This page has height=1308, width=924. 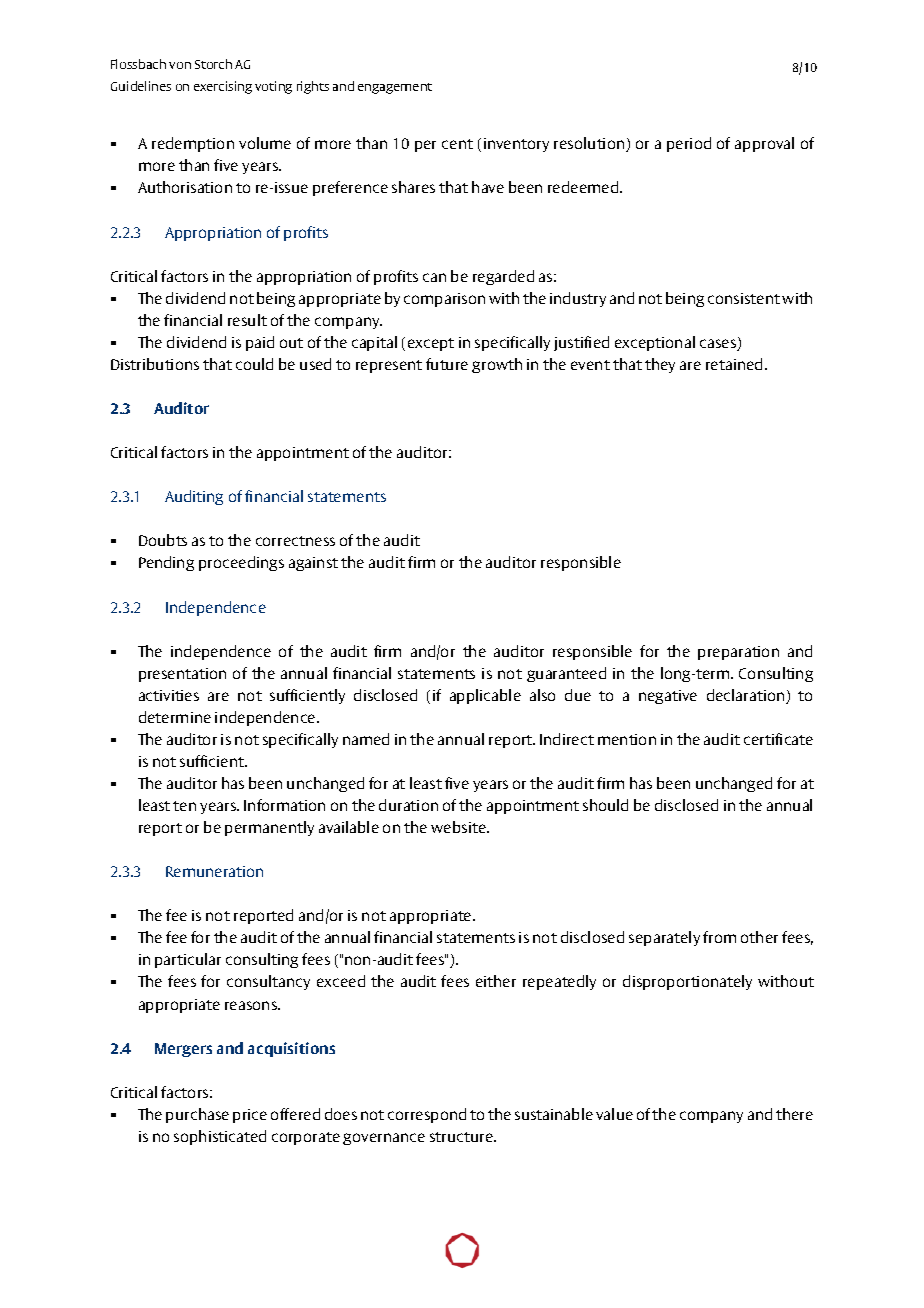 I want to click on certificate, so click(x=778, y=739).
